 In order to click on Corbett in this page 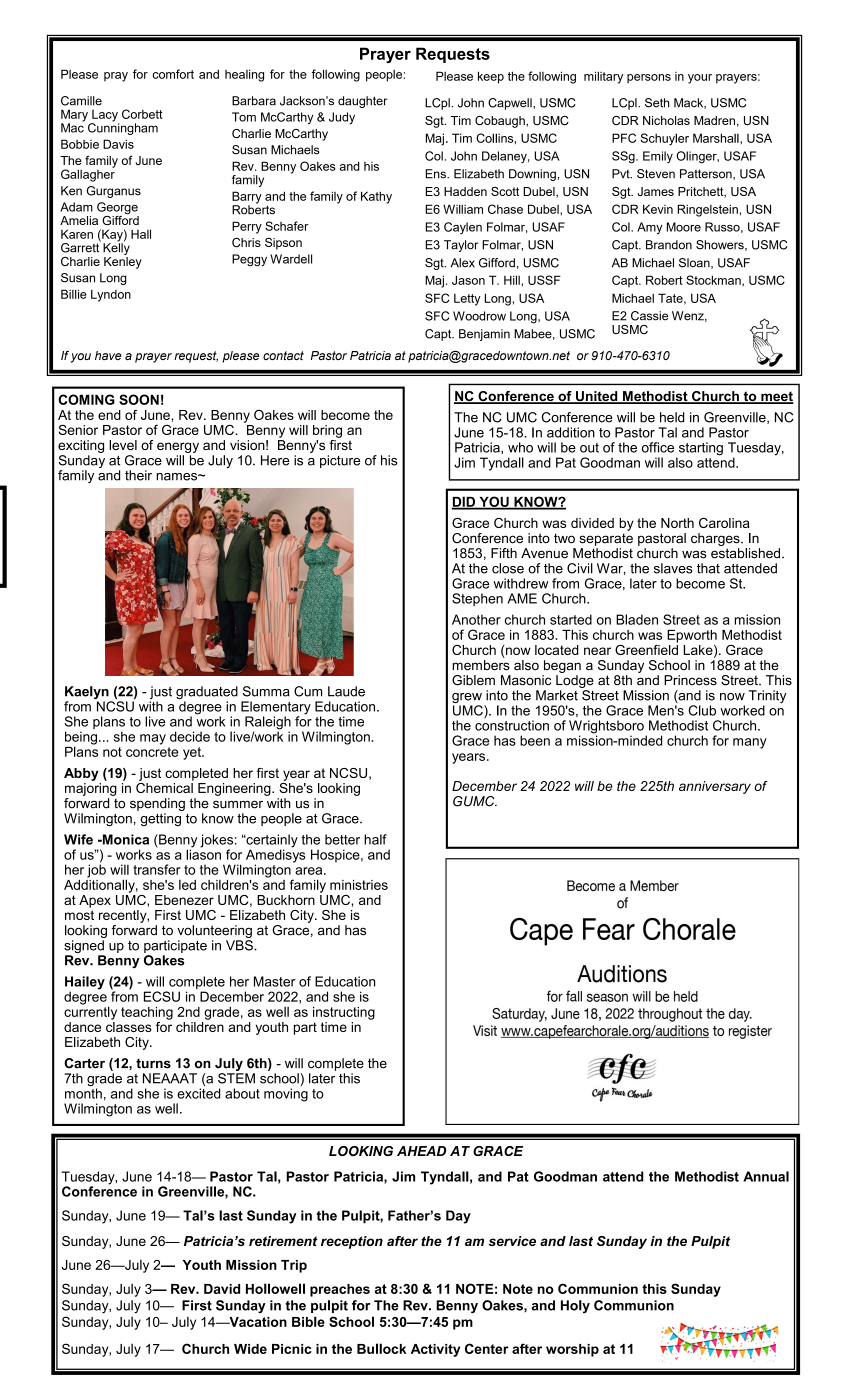, I will do `click(142, 114)`.
